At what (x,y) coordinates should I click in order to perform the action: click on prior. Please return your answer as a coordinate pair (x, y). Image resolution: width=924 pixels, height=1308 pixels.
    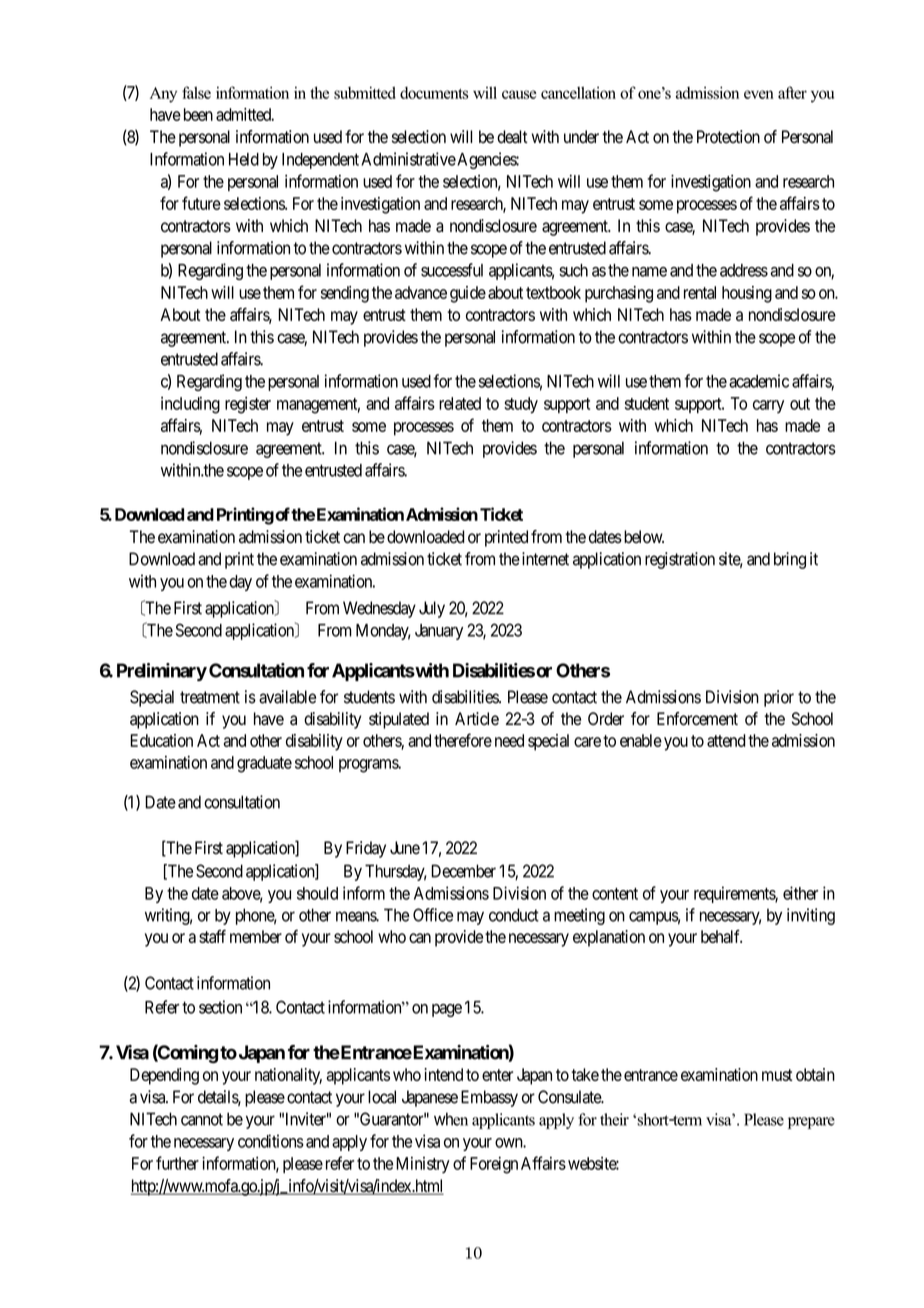
    Looking at the image, I should click on (779, 698).
